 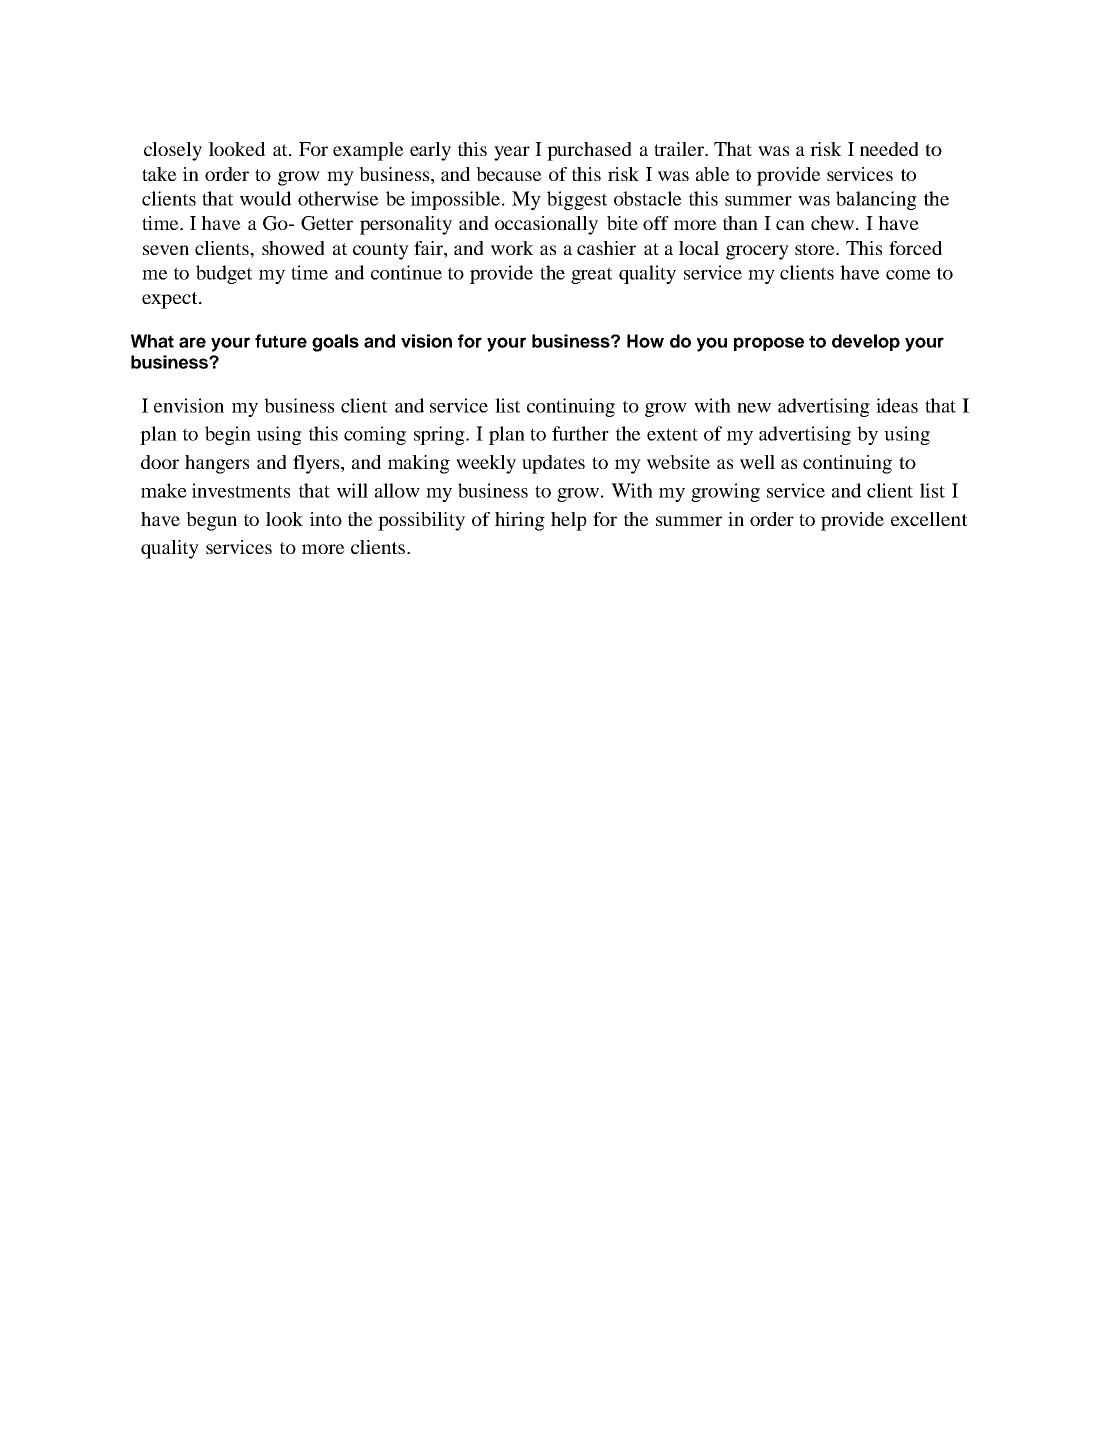 I want to click on goals, so click(x=335, y=343).
